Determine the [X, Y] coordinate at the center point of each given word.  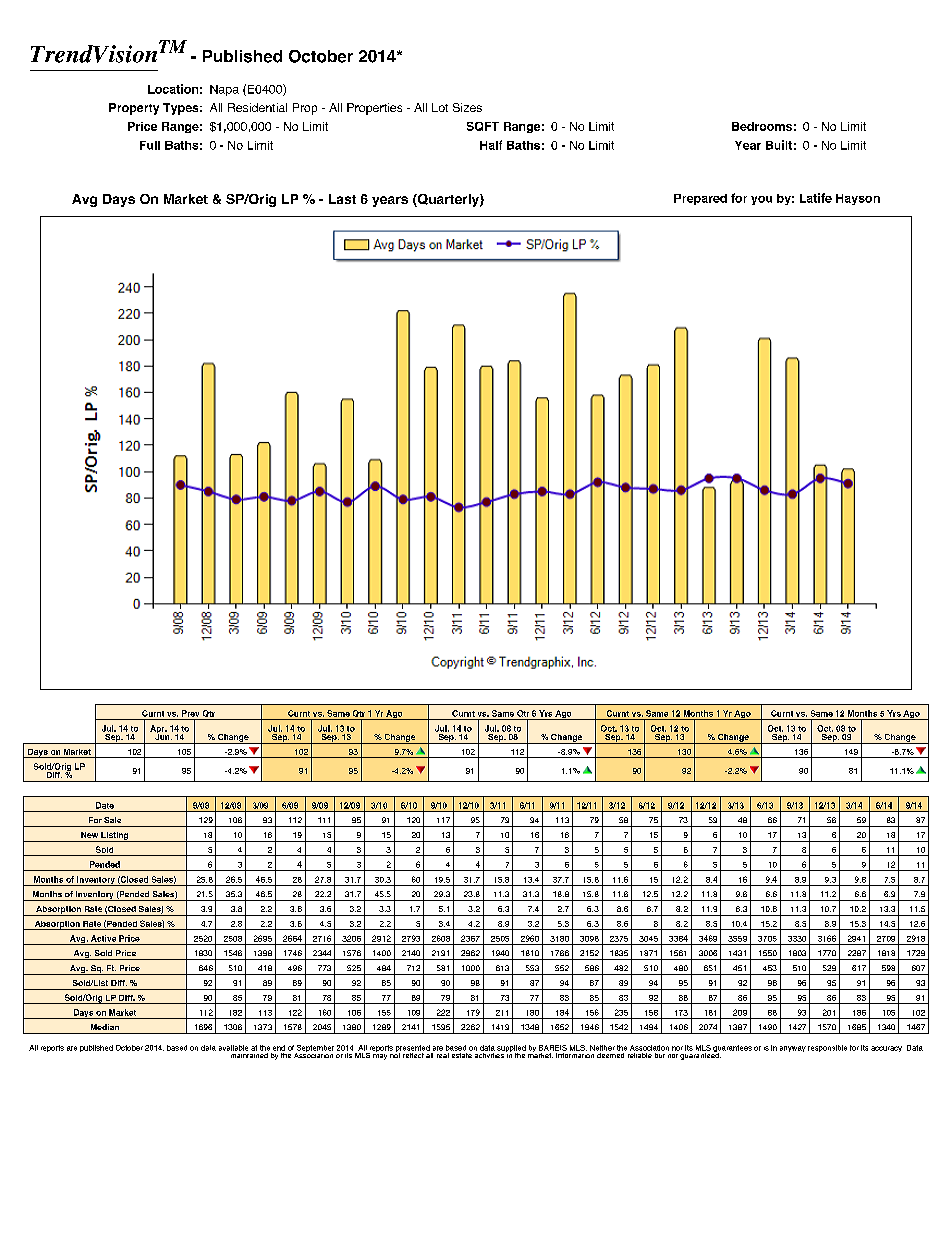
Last [342, 199]
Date [105, 805]
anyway [793, 1049]
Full [150, 145]
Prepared [700, 199]
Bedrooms [762, 126]
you [761, 200]
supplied [511, 1050]
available [233, 1048]
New [89, 835]
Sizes [467, 107]
